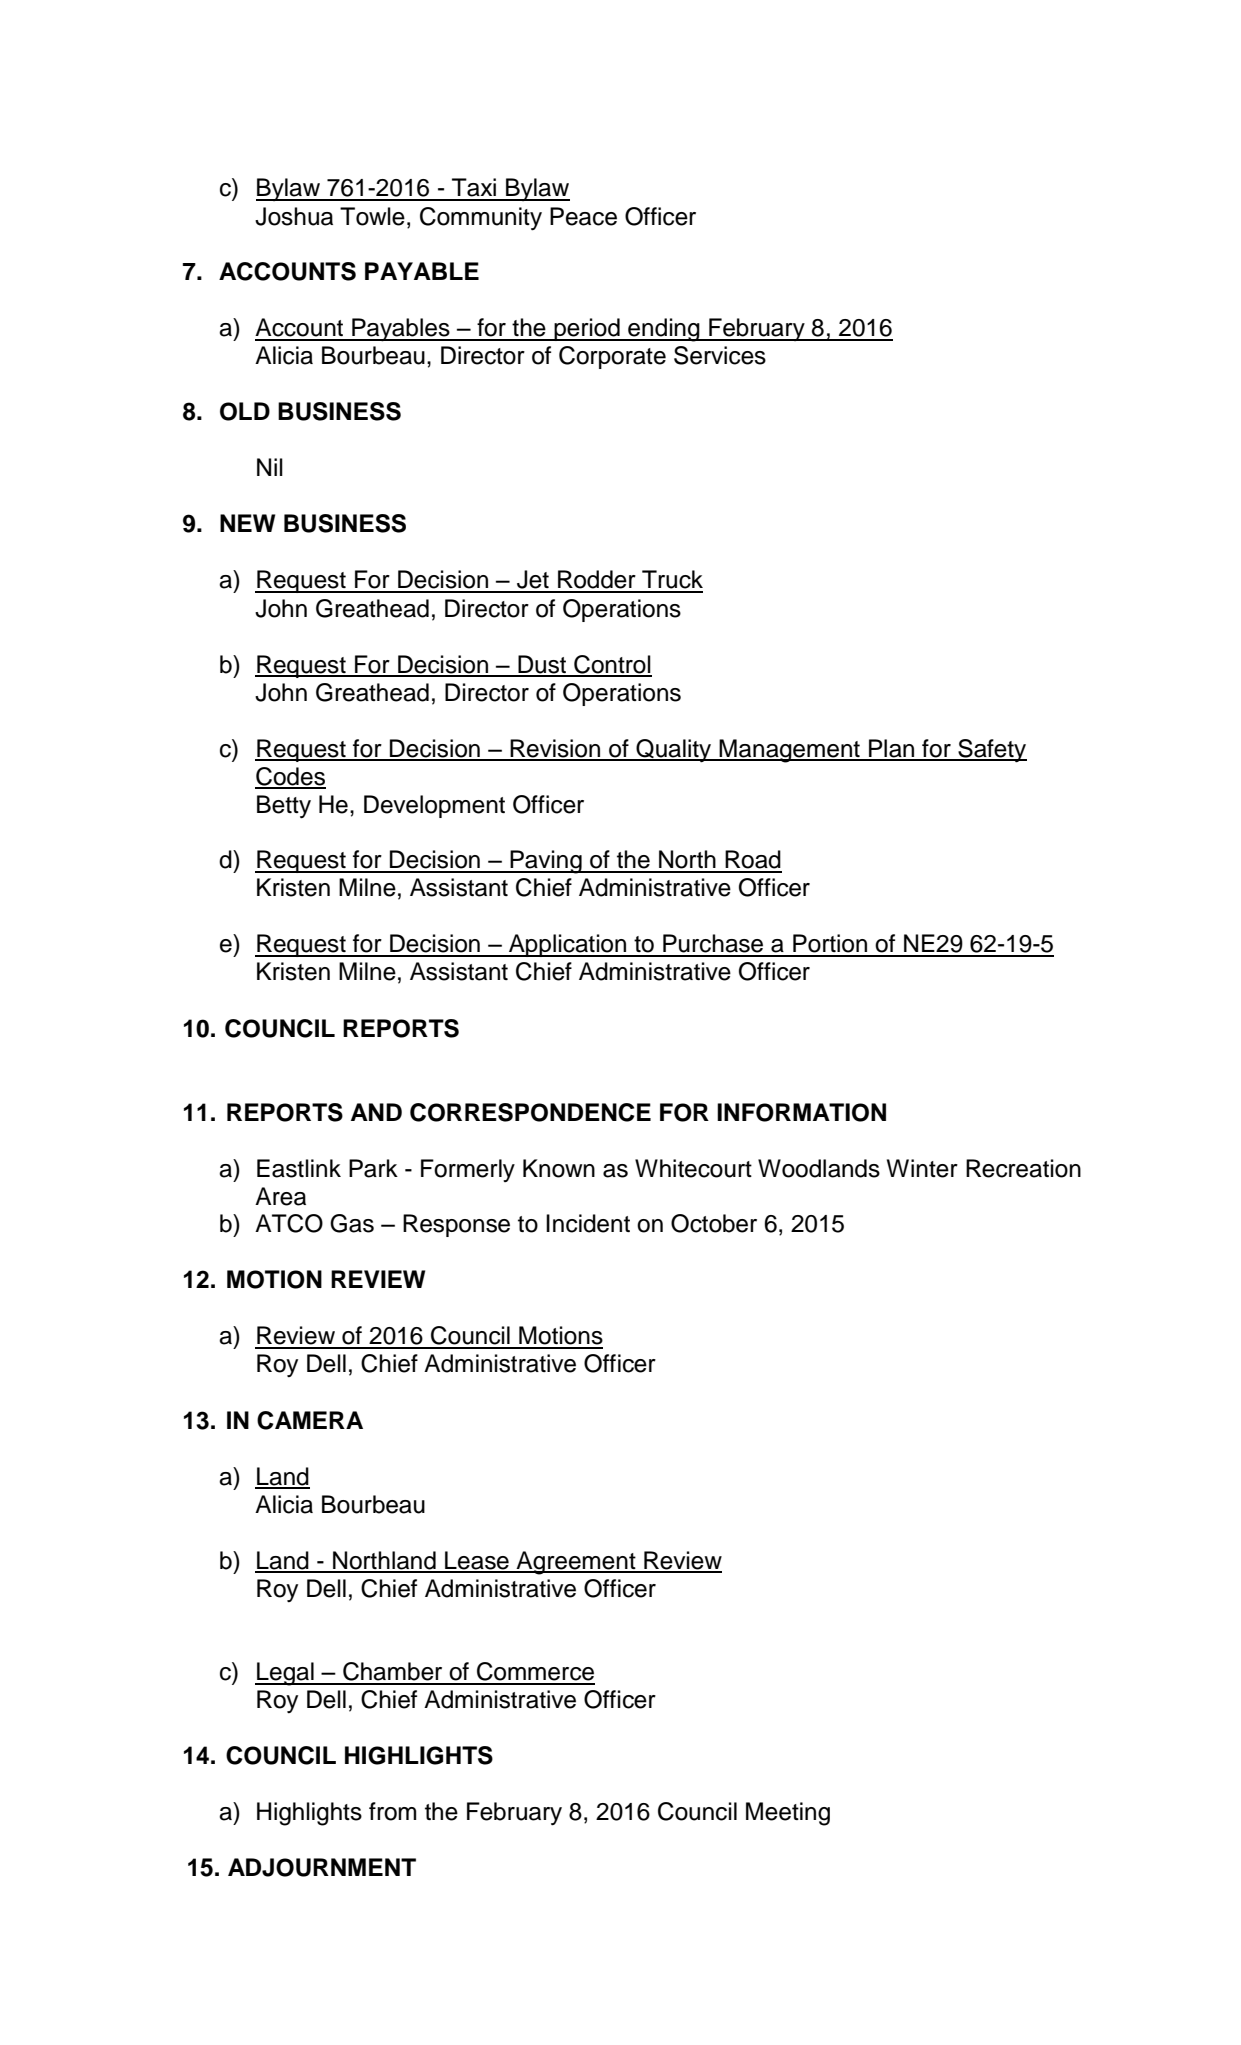 The image size is (1241, 2045). I want to click on Joshua, so click(294, 216).
